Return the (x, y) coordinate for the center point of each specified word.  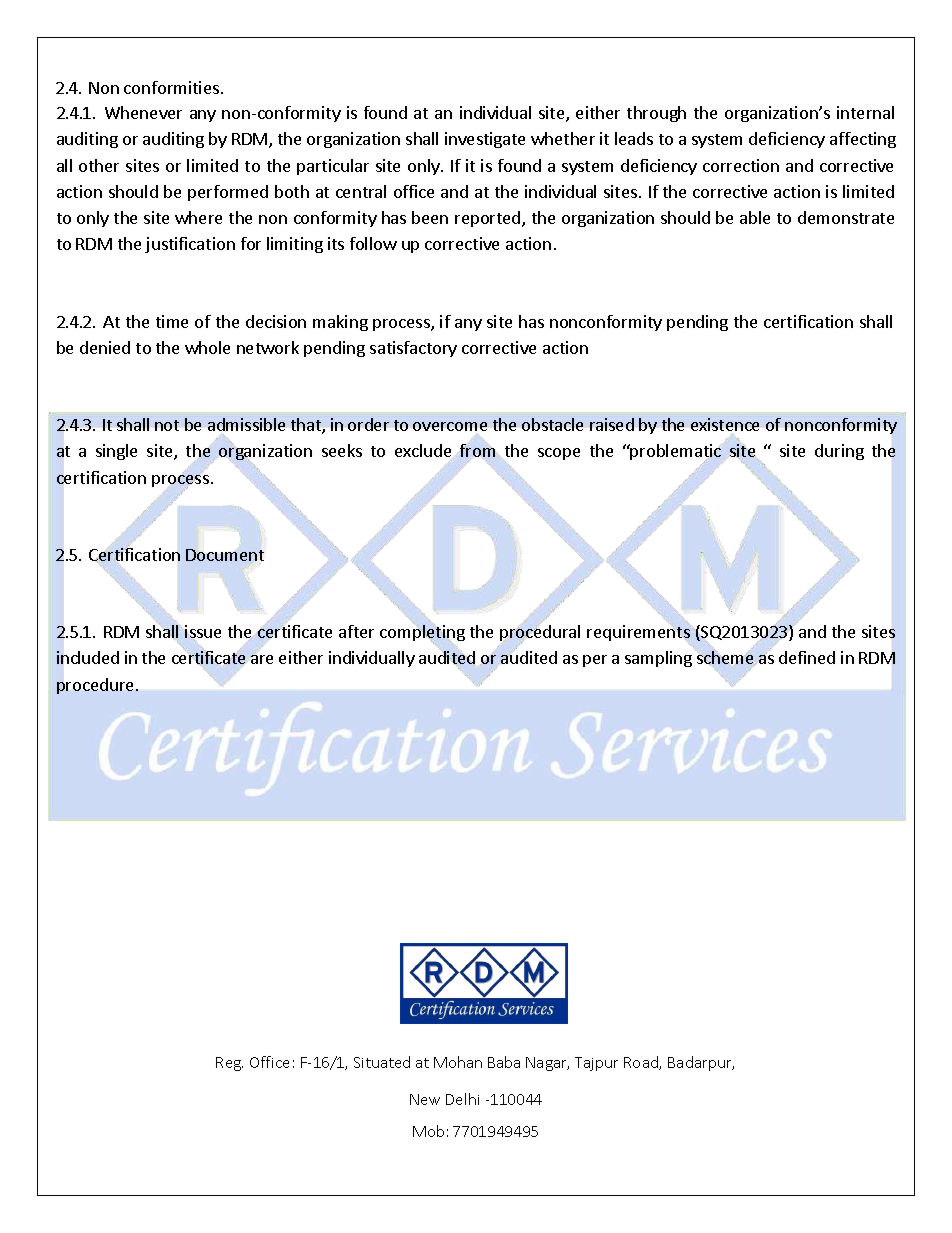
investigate (485, 140)
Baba (504, 1062)
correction (741, 165)
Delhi (462, 1099)
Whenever (143, 112)
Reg (229, 1064)
